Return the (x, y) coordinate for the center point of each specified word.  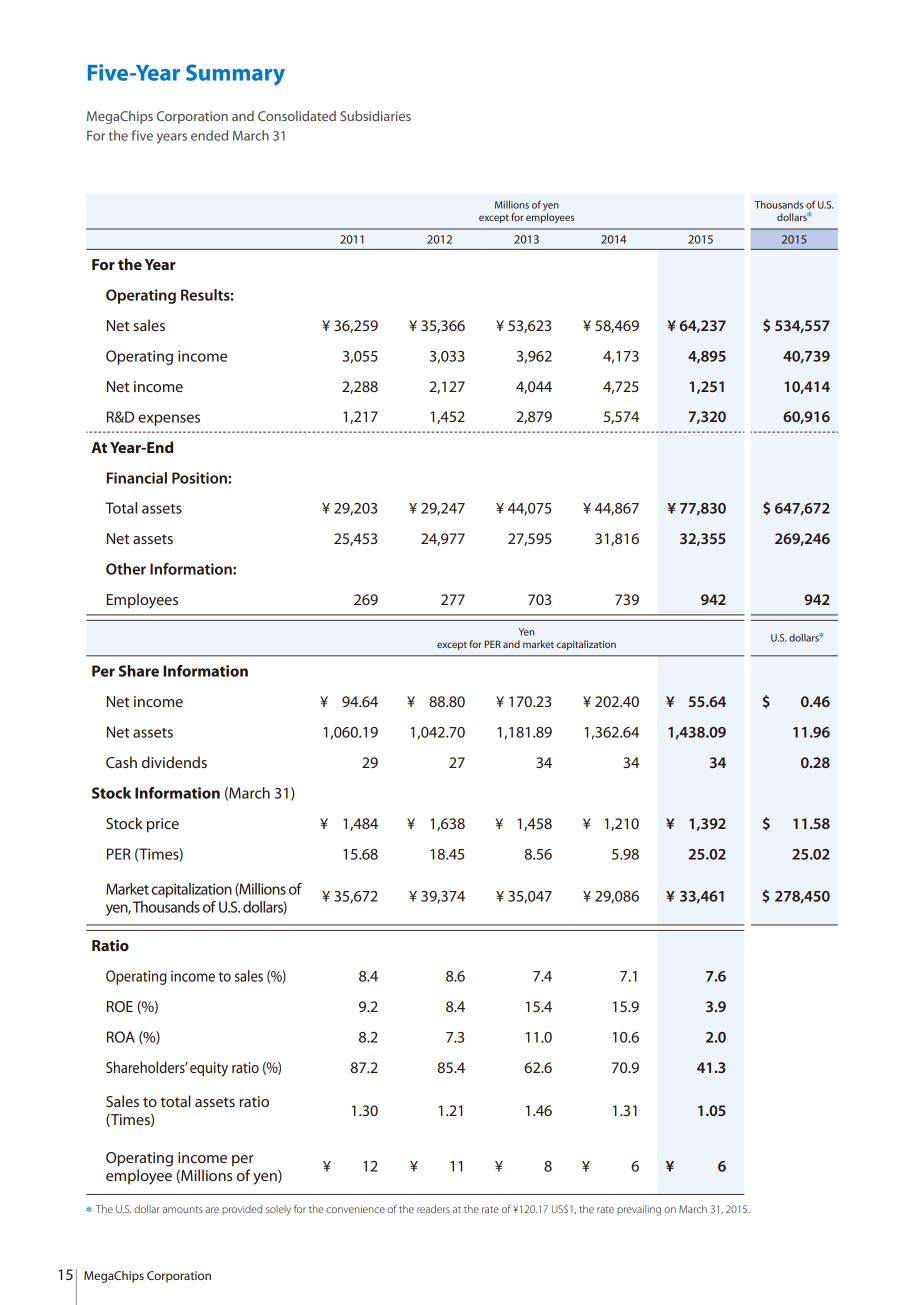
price (163, 825)
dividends (174, 762)
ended (209, 135)
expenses (169, 420)
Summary (235, 75)
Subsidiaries (375, 116)
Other (126, 569)
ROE (120, 1006)
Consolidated (297, 116)
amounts (183, 1209)
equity (209, 1069)
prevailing (639, 1210)
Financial (137, 478)
